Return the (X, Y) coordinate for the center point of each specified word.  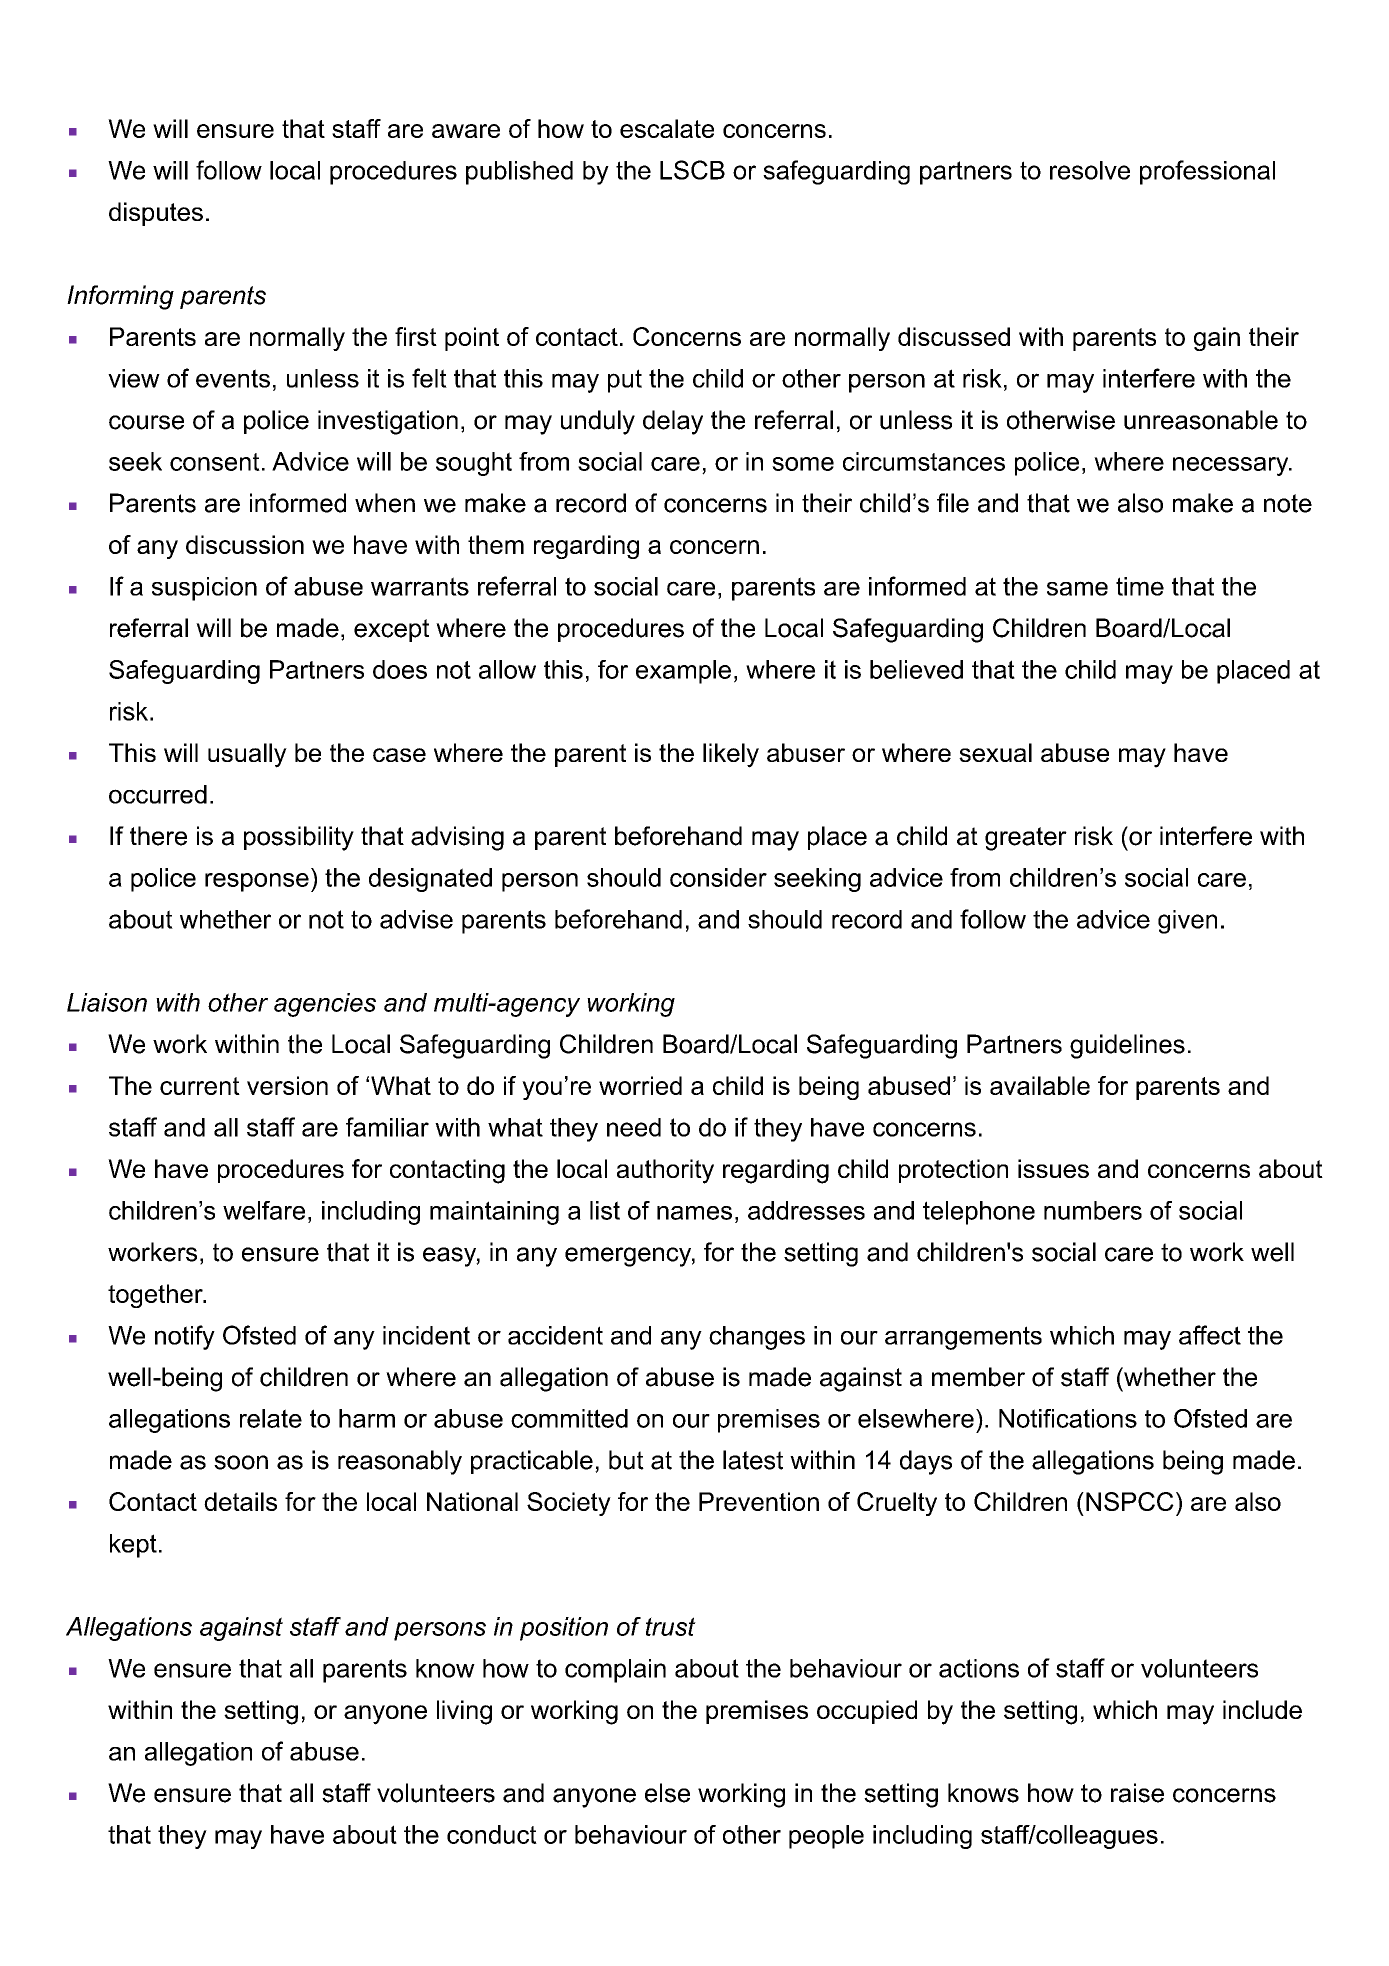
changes (757, 1338)
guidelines (1127, 1046)
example (683, 672)
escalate (667, 128)
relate (271, 1418)
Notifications (1068, 1418)
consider (718, 877)
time (1140, 586)
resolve (1090, 170)
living (464, 1712)
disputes (156, 214)
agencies (325, 1005)
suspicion (204, 589)
